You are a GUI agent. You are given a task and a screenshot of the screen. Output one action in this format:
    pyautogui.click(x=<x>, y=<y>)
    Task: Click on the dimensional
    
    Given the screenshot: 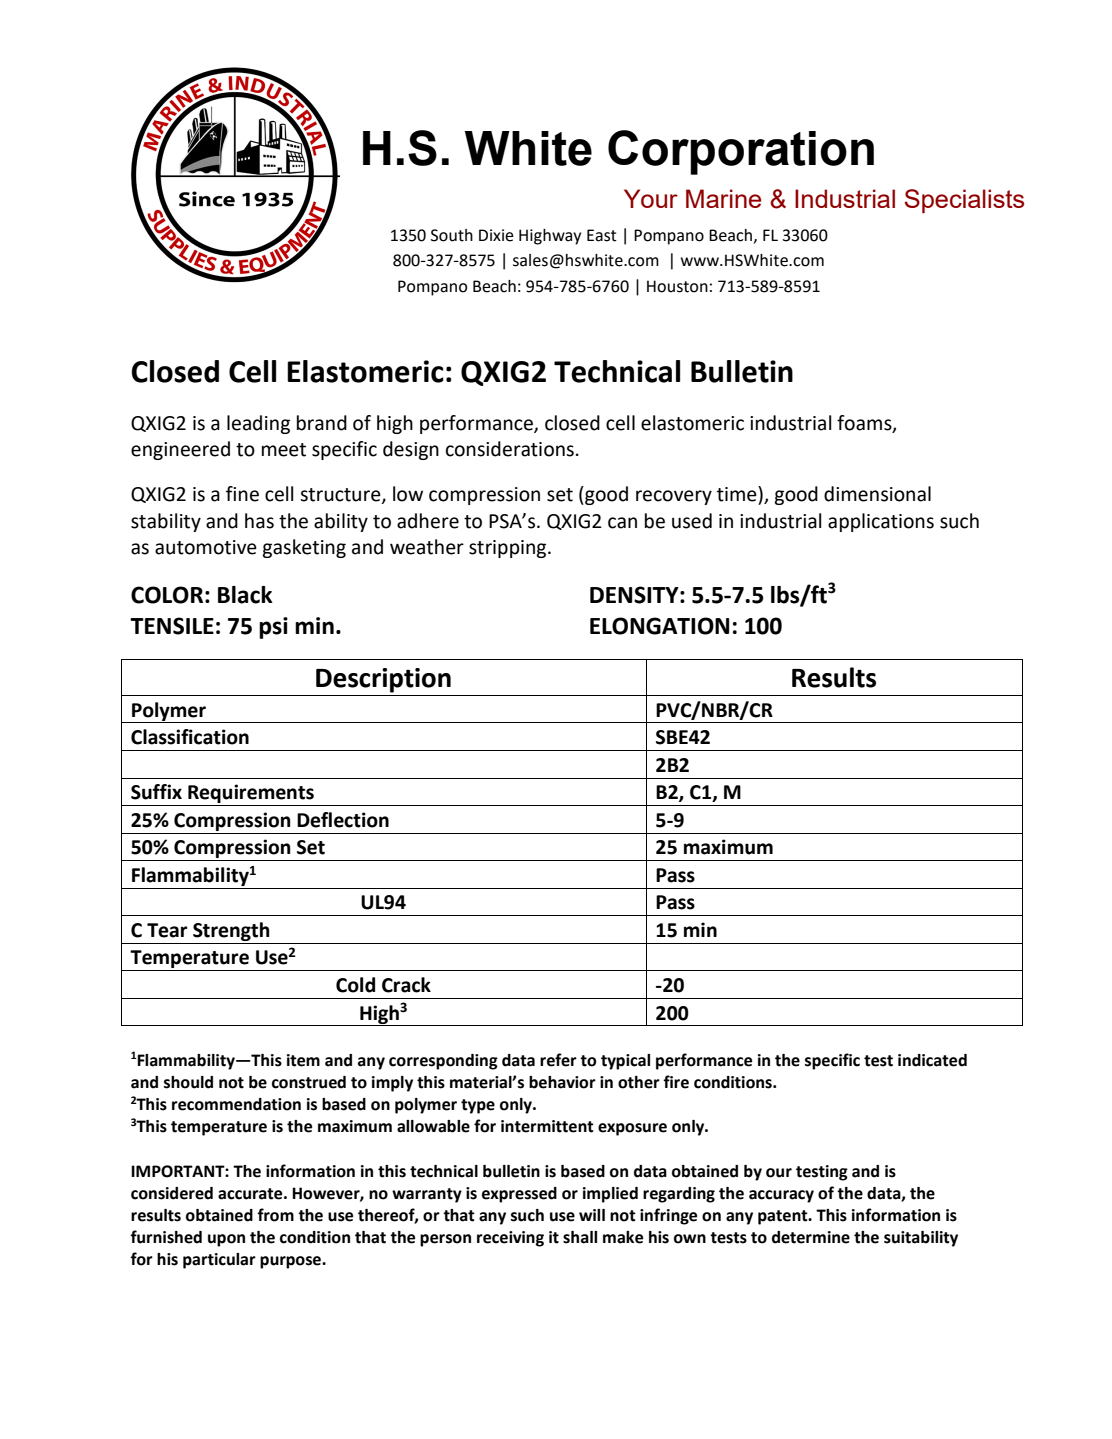 What is the action you would take?
    pyautogui.click(x=877, y=494)
